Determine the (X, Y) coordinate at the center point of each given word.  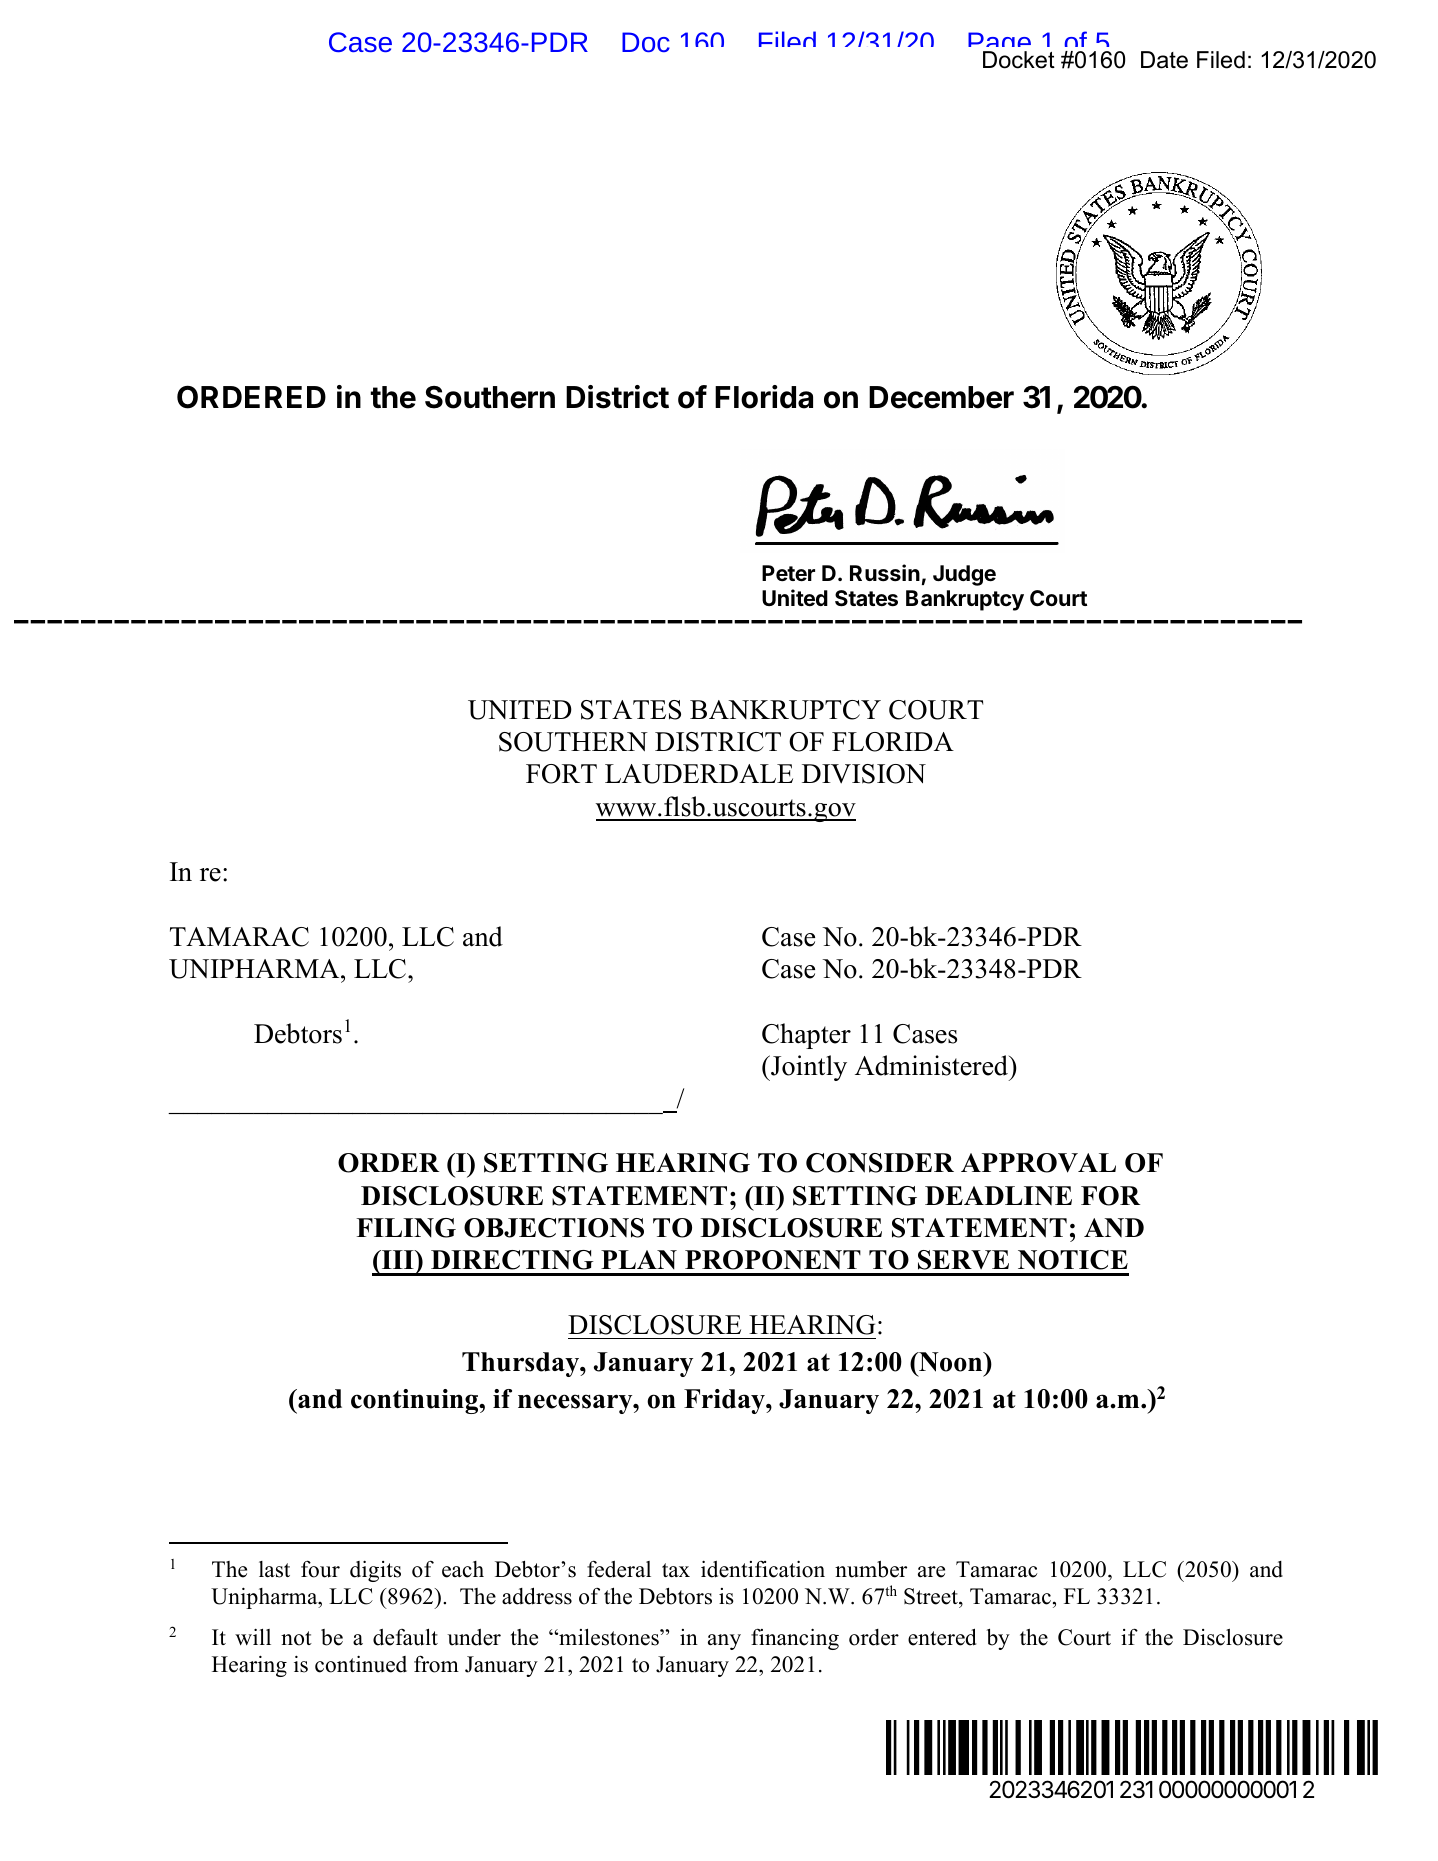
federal (619, 1569)
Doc (646, 42)
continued (361, 1664)
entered (942, 1637)
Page (1000, 46)
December (941, 397)
